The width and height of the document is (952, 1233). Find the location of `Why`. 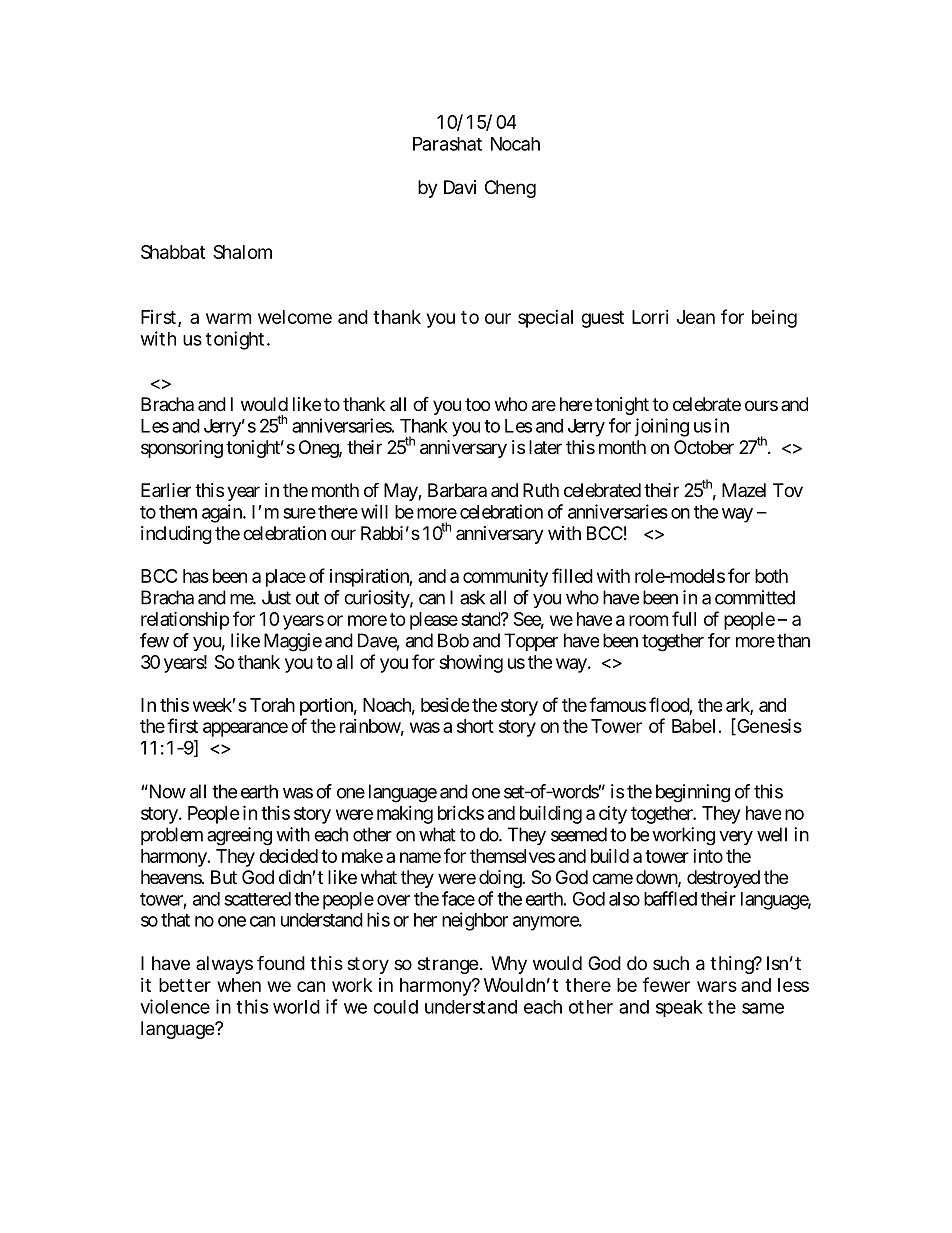

Why is located at coordinates (509, 965).
